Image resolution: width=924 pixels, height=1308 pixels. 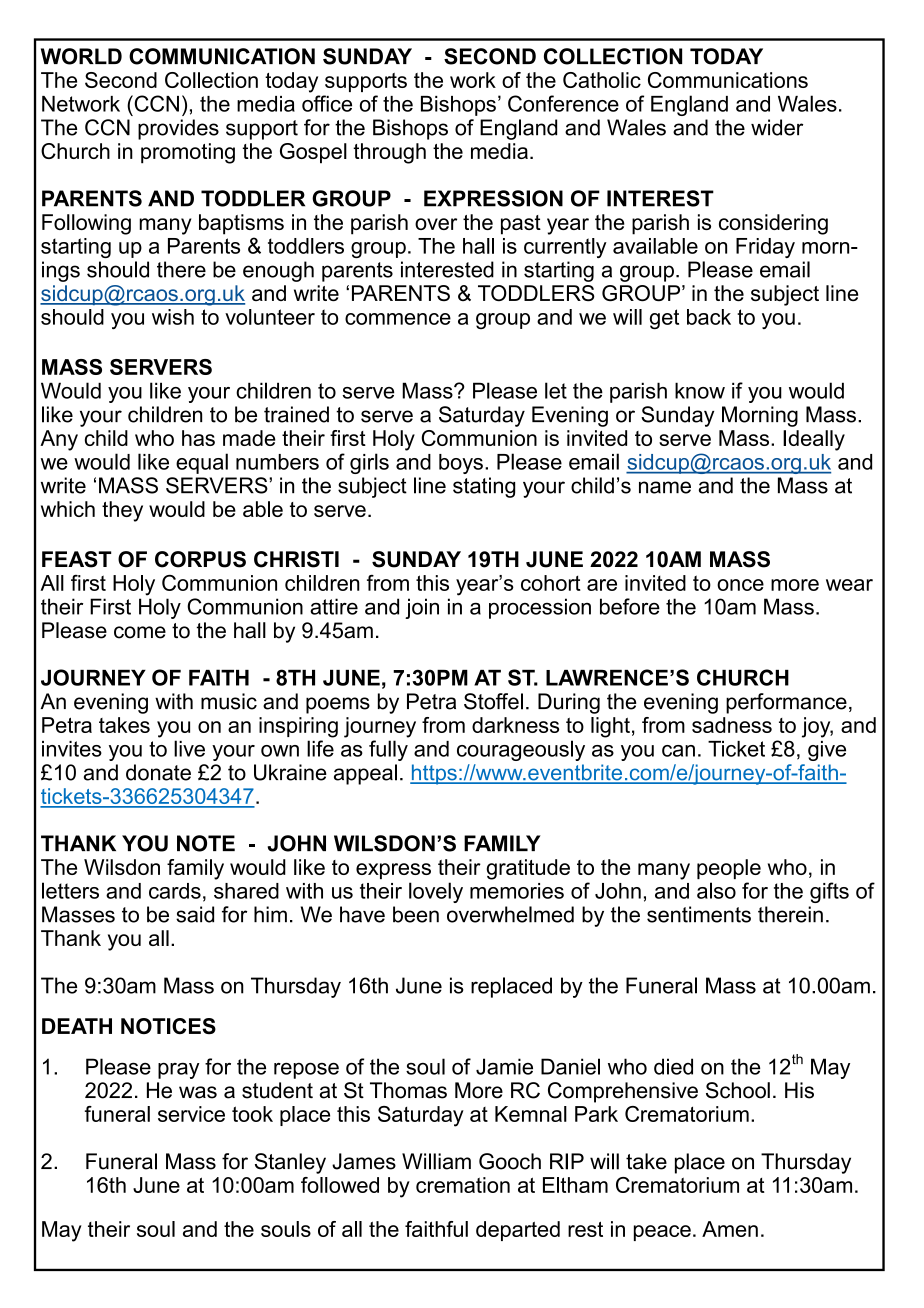 I want to click on lovely, so click(x=436, y=892).
